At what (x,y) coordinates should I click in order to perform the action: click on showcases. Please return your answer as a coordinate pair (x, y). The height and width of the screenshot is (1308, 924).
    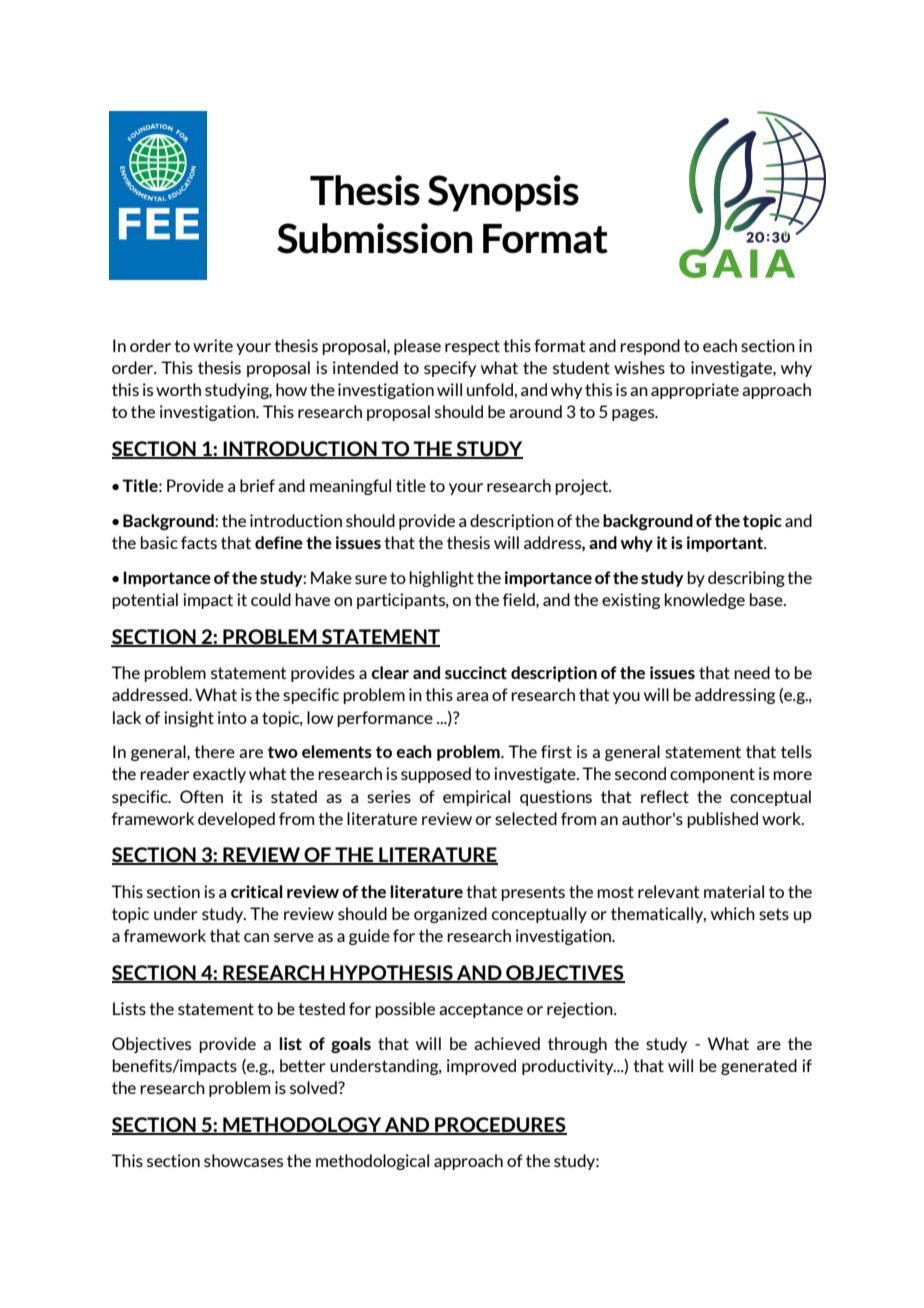
    Looking at the image, I should click on (243, 1160).
